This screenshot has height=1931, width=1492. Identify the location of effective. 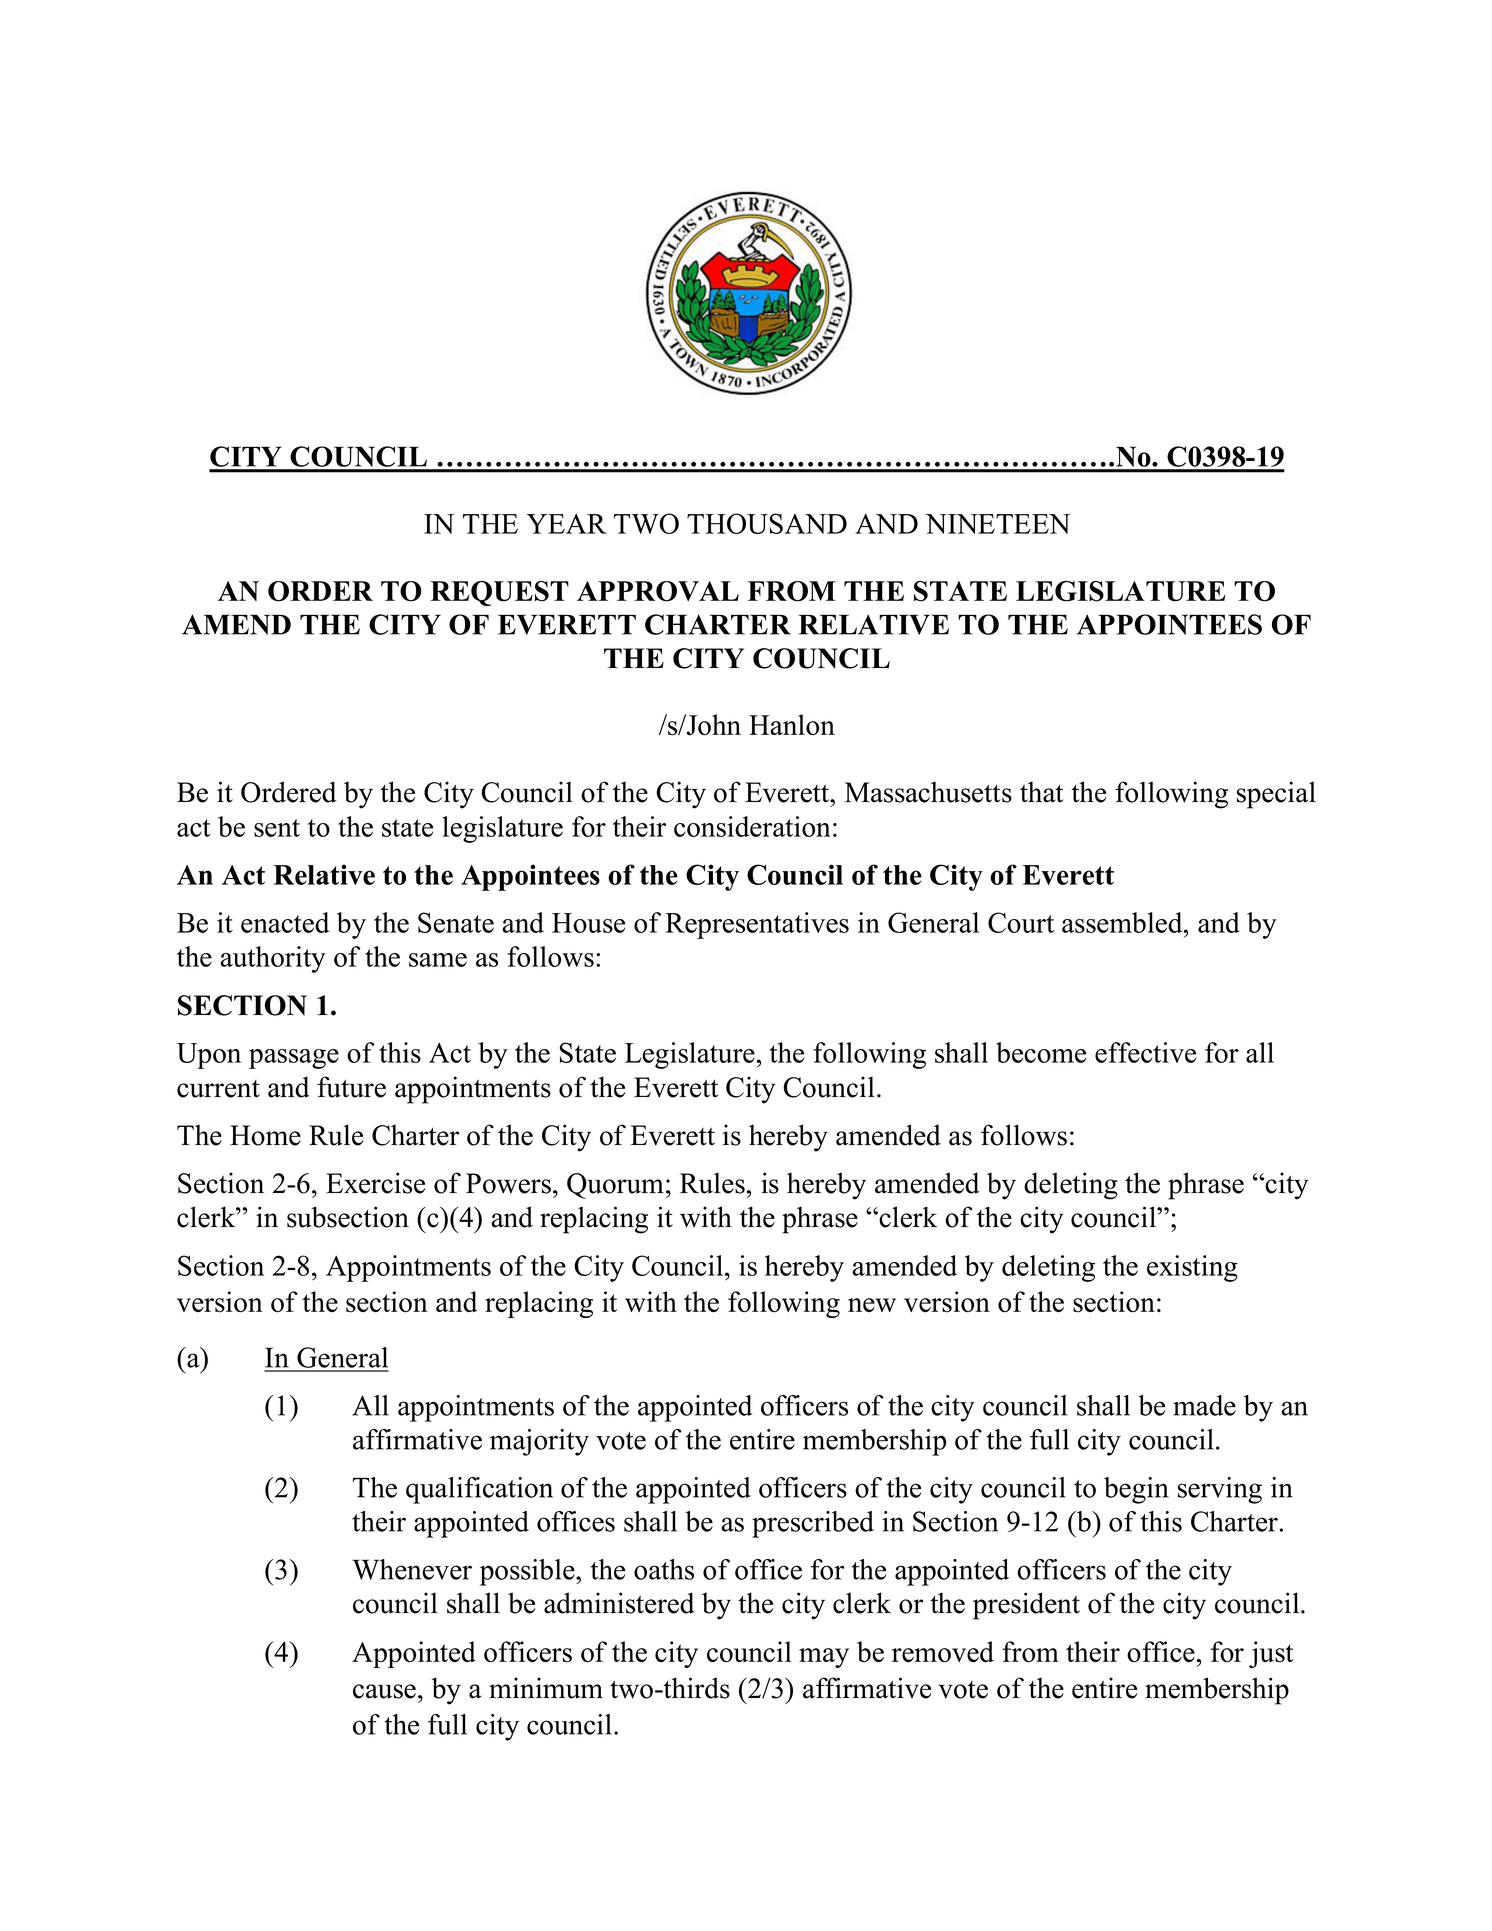
(1145, 1052).
